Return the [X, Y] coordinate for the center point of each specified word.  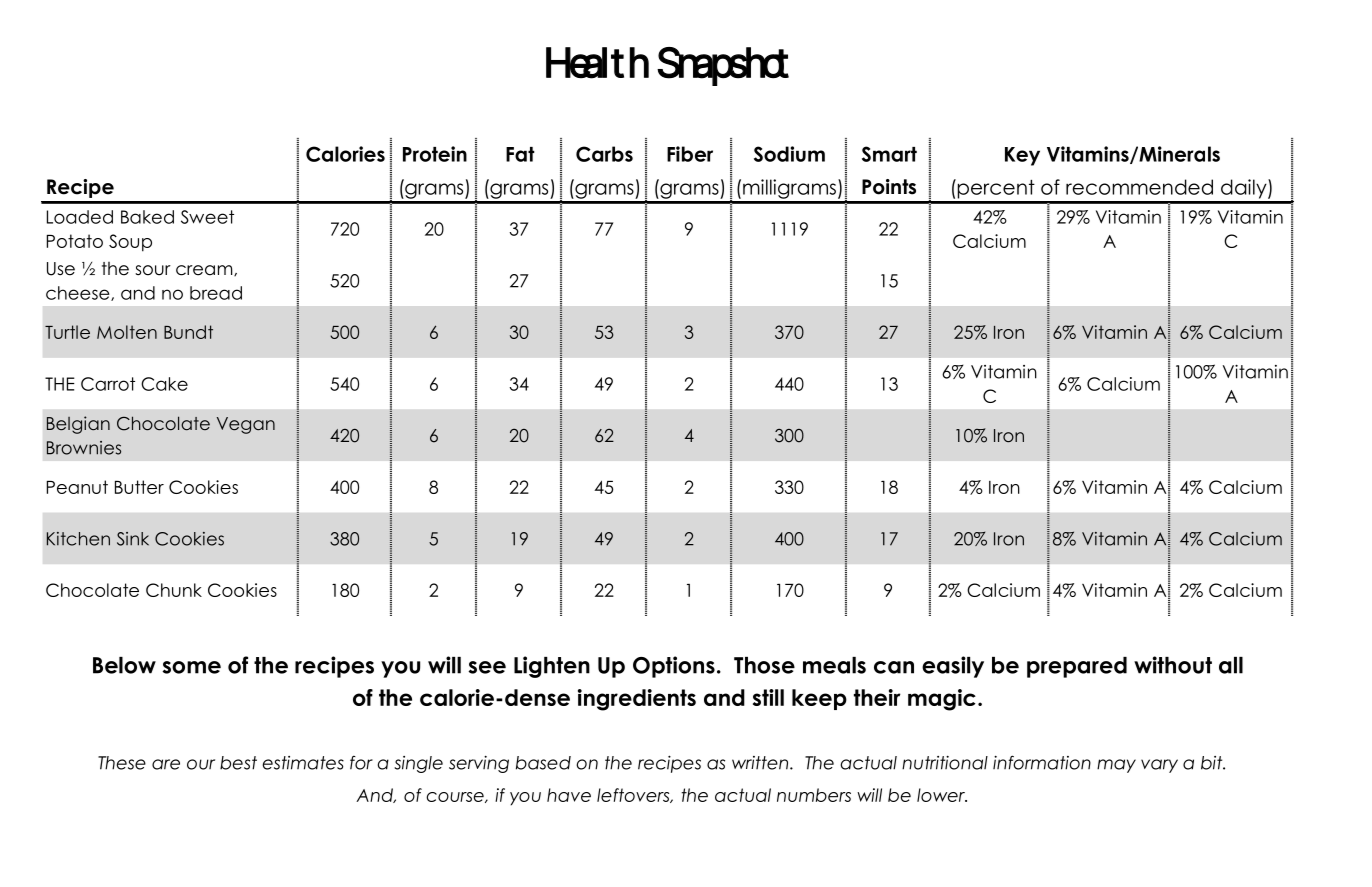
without [1173, 665]
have [569, 795]
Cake [164, 384]
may [1116, 766]
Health [593, 63]
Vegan [246, 425]
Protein [435, 154]
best [238, 763]
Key [1022, 156]
